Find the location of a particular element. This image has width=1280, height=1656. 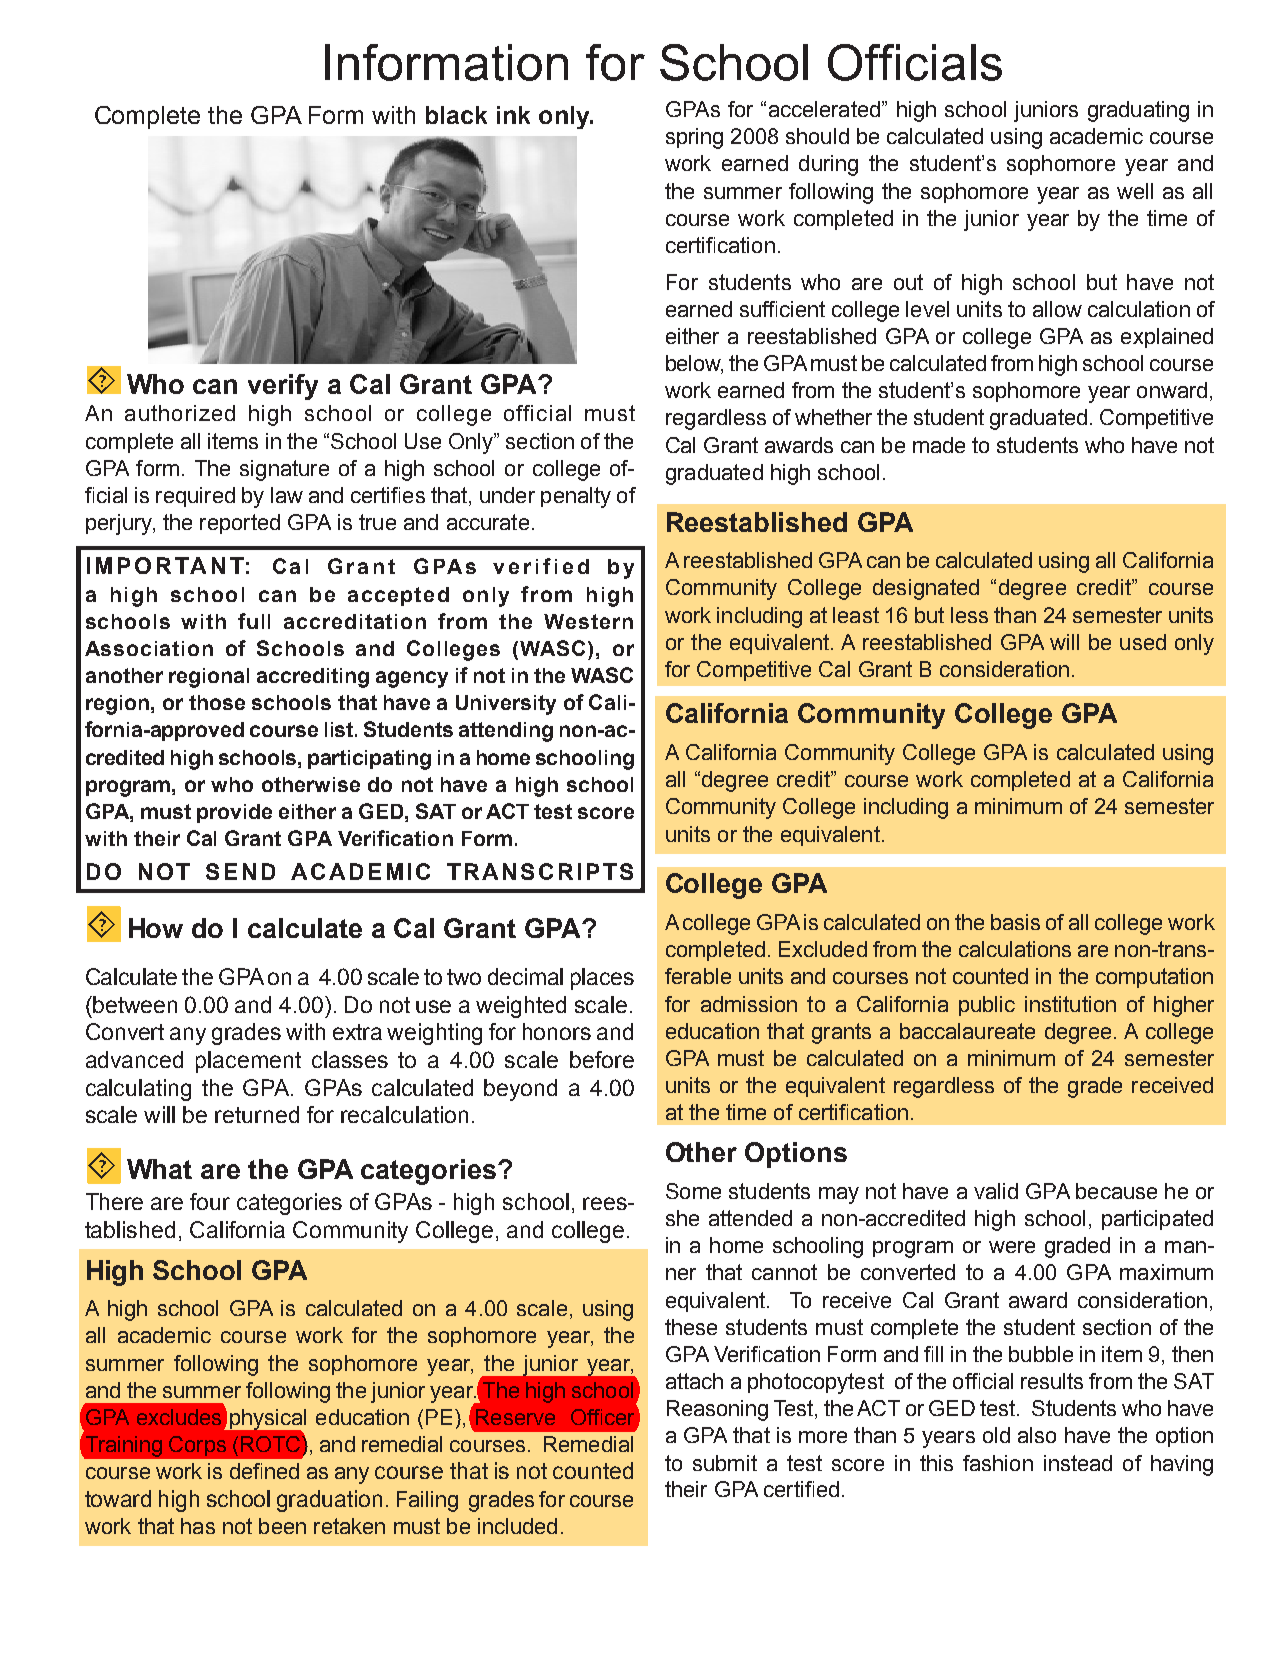

made is located at coordinates (939, 445).
